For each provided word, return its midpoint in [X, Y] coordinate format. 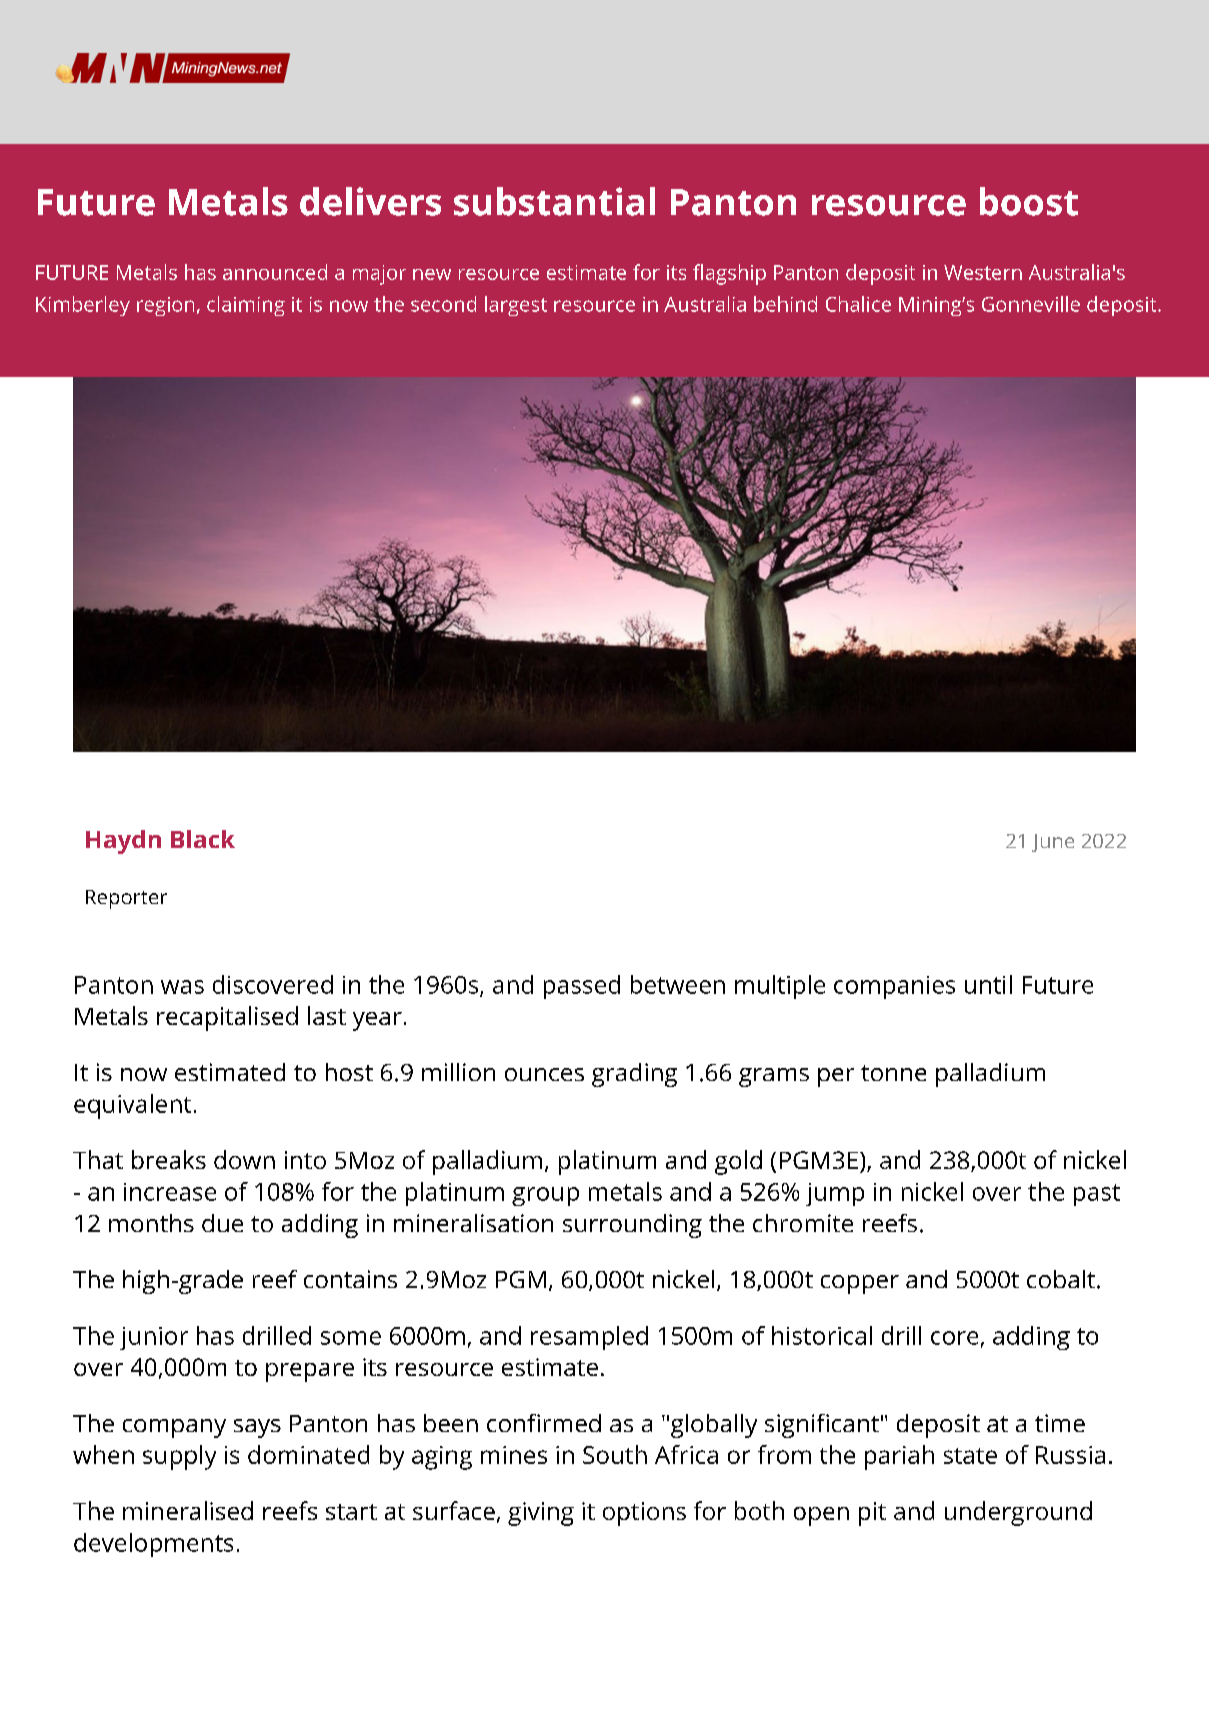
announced [275, 272]
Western [983, 272]
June [1053, 843]
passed [582, 987]
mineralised [188, 1510]
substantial [554, 201]
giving [541, 1514]
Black [203, 839]
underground [1018, 1513]
